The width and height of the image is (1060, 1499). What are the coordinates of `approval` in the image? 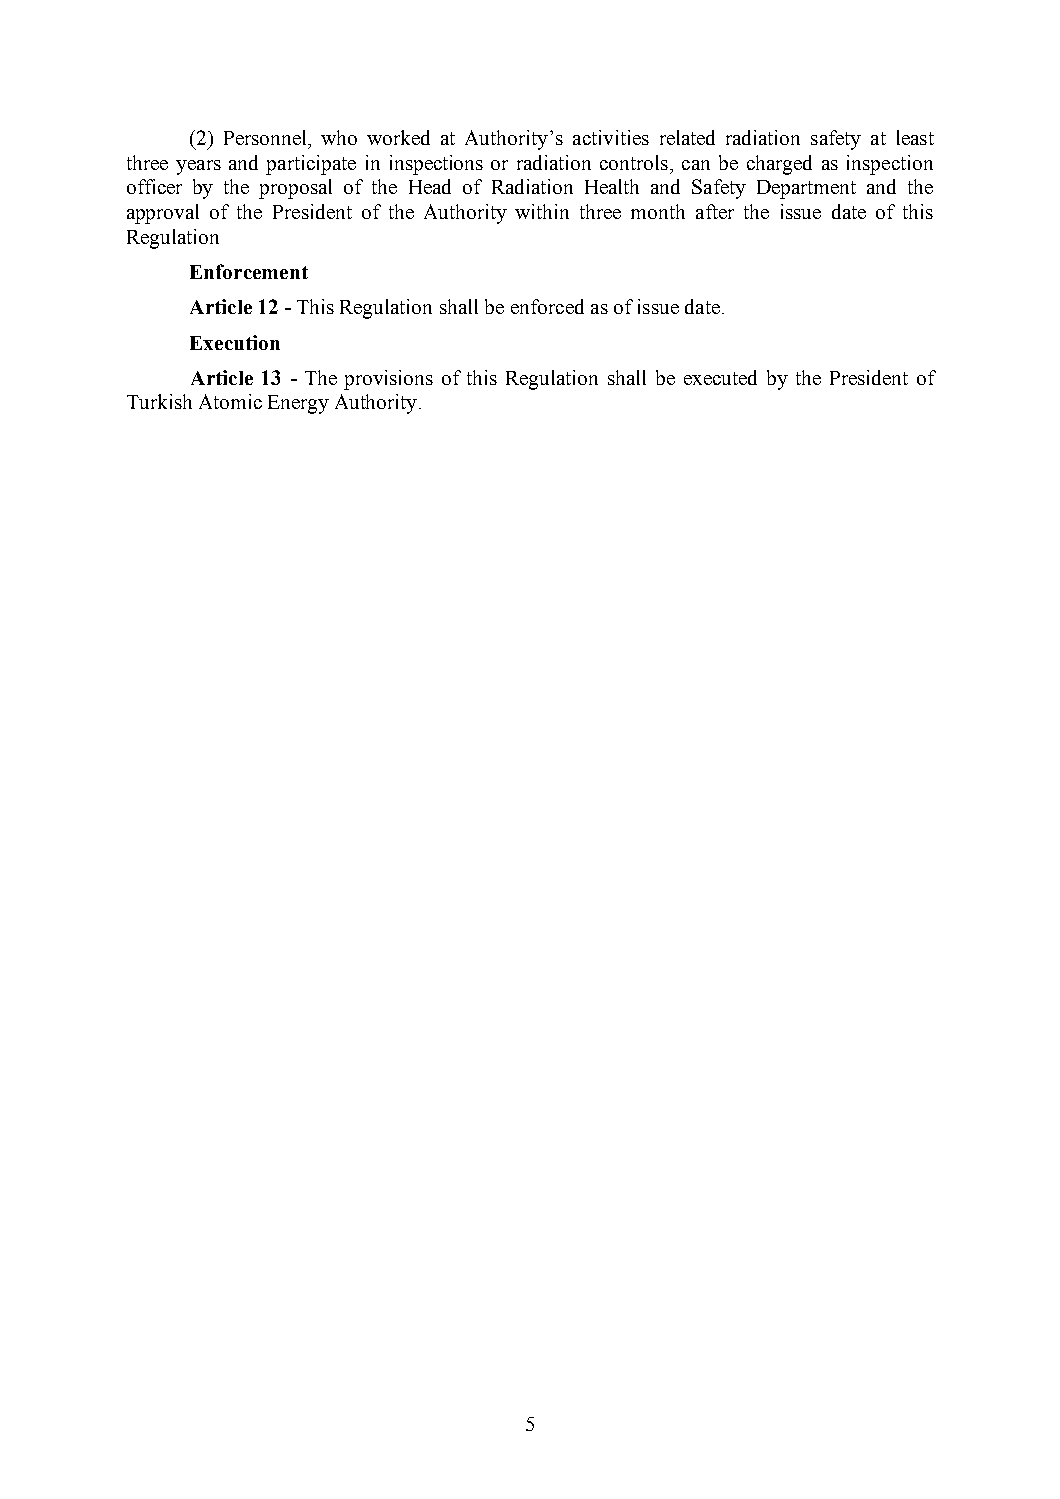 It's located at (163, 214).
